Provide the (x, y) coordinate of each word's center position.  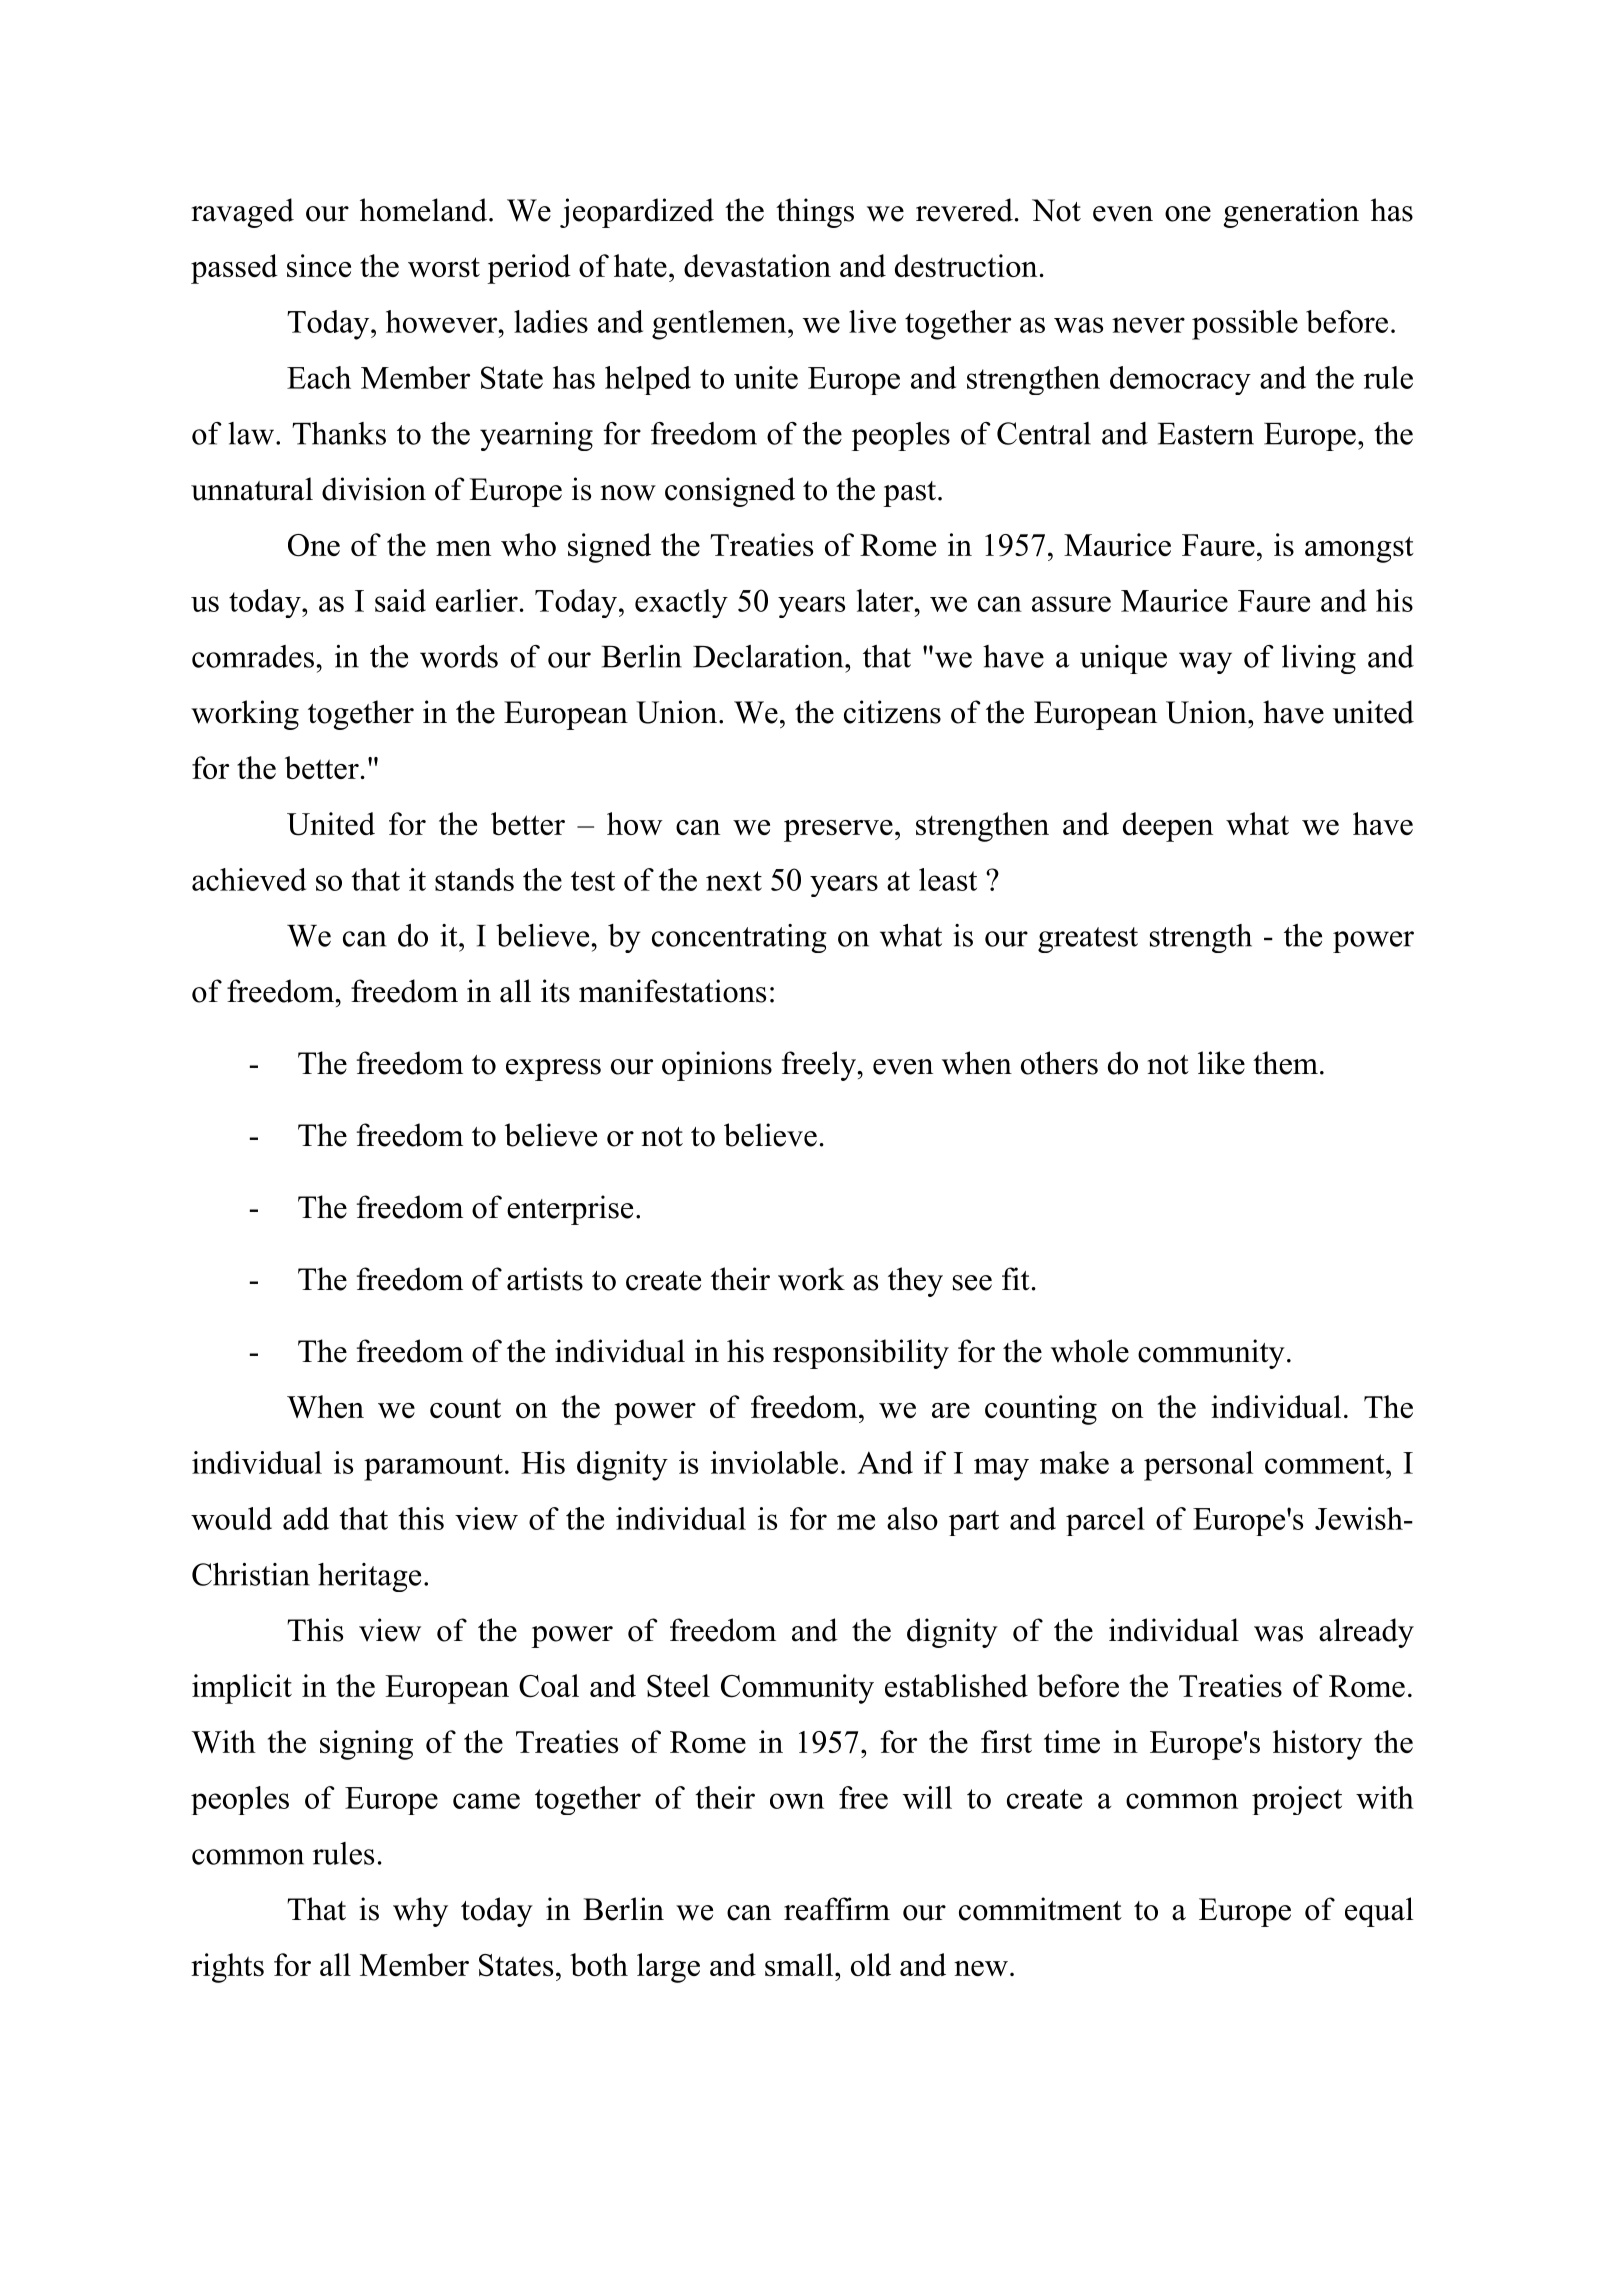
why (420, 1912)
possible (1245, 325)
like (1221, 1063)
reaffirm (837, 1909)
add (306, 1518)
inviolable (774, 1462)
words (459, 656)
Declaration (769, 656)
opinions (717, 1066)
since (319, 265)
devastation (757, 265)
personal (1198, 1466)
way (1205, 663)
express (553, 1070)
